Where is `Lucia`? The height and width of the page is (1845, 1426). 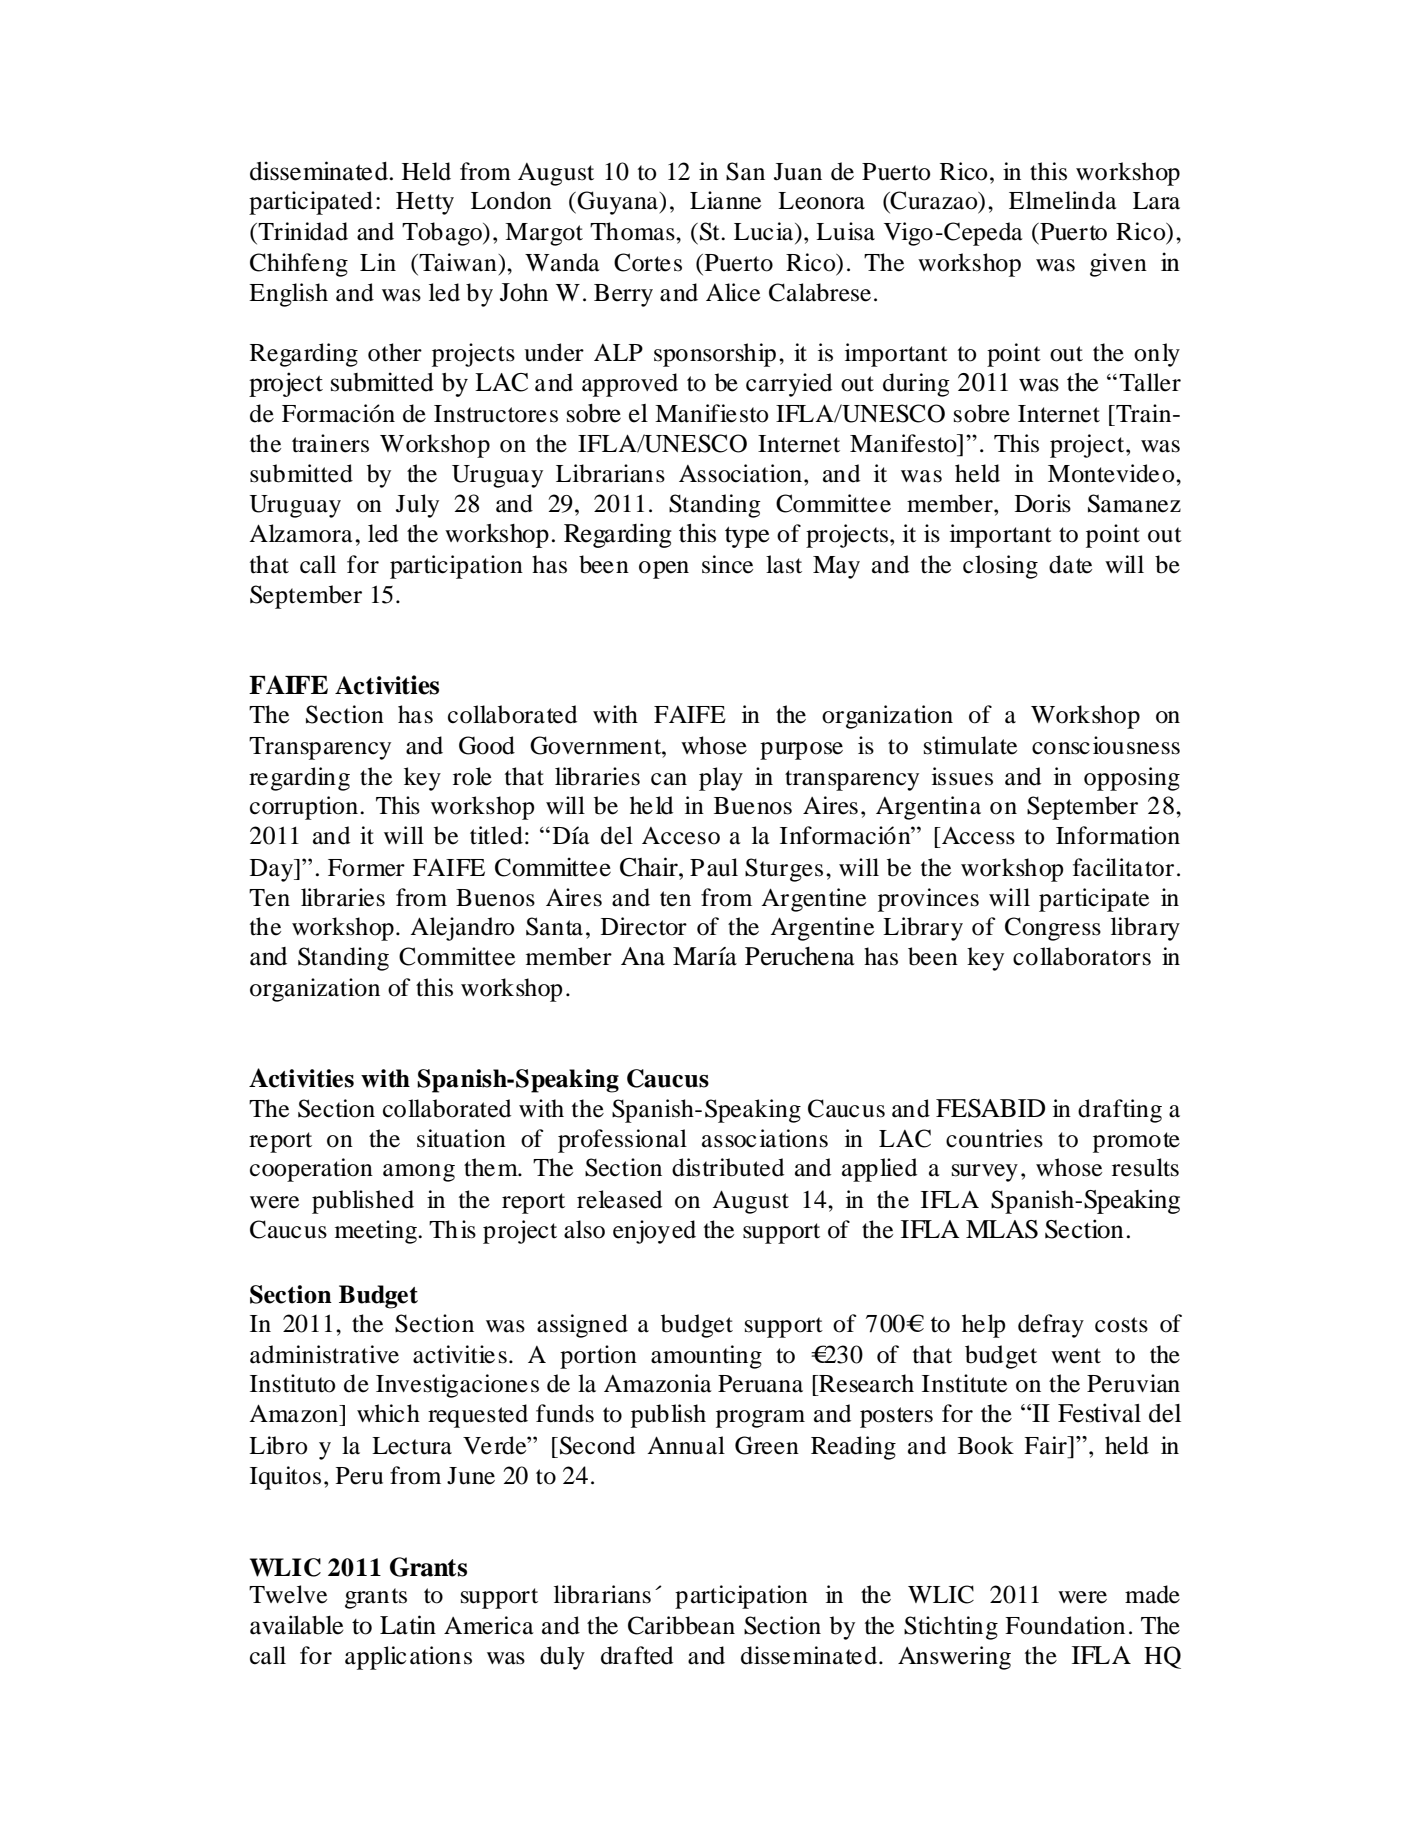
Lucia is located at coordinates (765, 231).
